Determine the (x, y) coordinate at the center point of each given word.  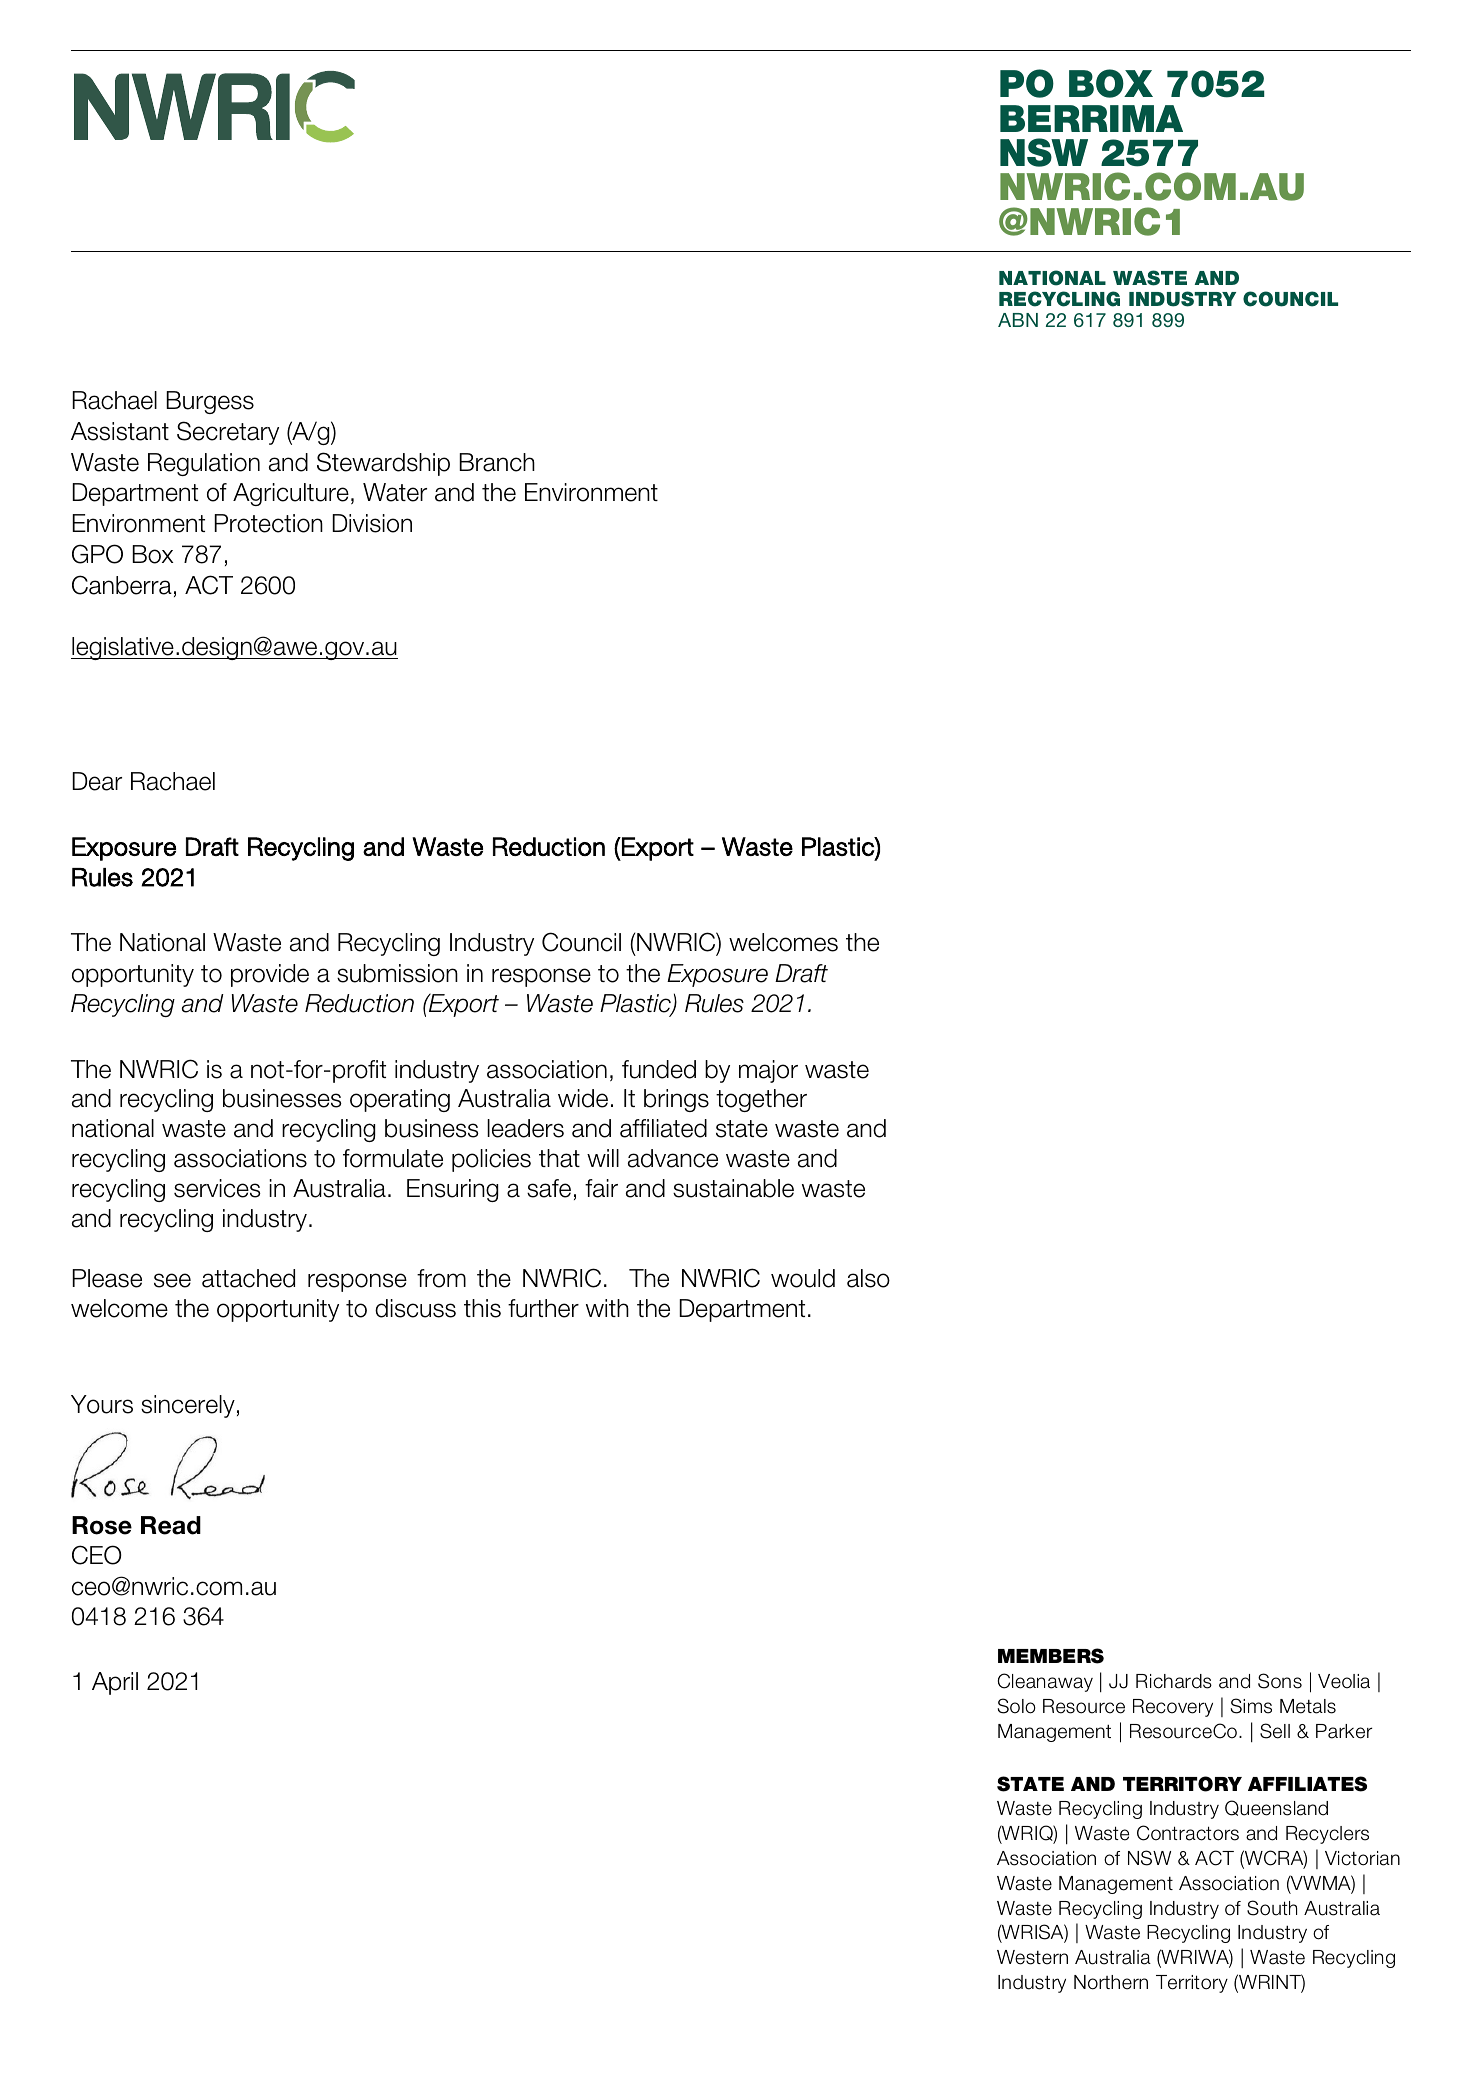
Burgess (210, 402)
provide (270, 975)
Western (1032, 1957)
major (768, 1071)
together (761, 1100)
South (1272, 1908)
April (115, 1683)
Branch (497, 462)
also (868, 1278)
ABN (1018, 320)
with (607, 1308)
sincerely (188, 1406)
